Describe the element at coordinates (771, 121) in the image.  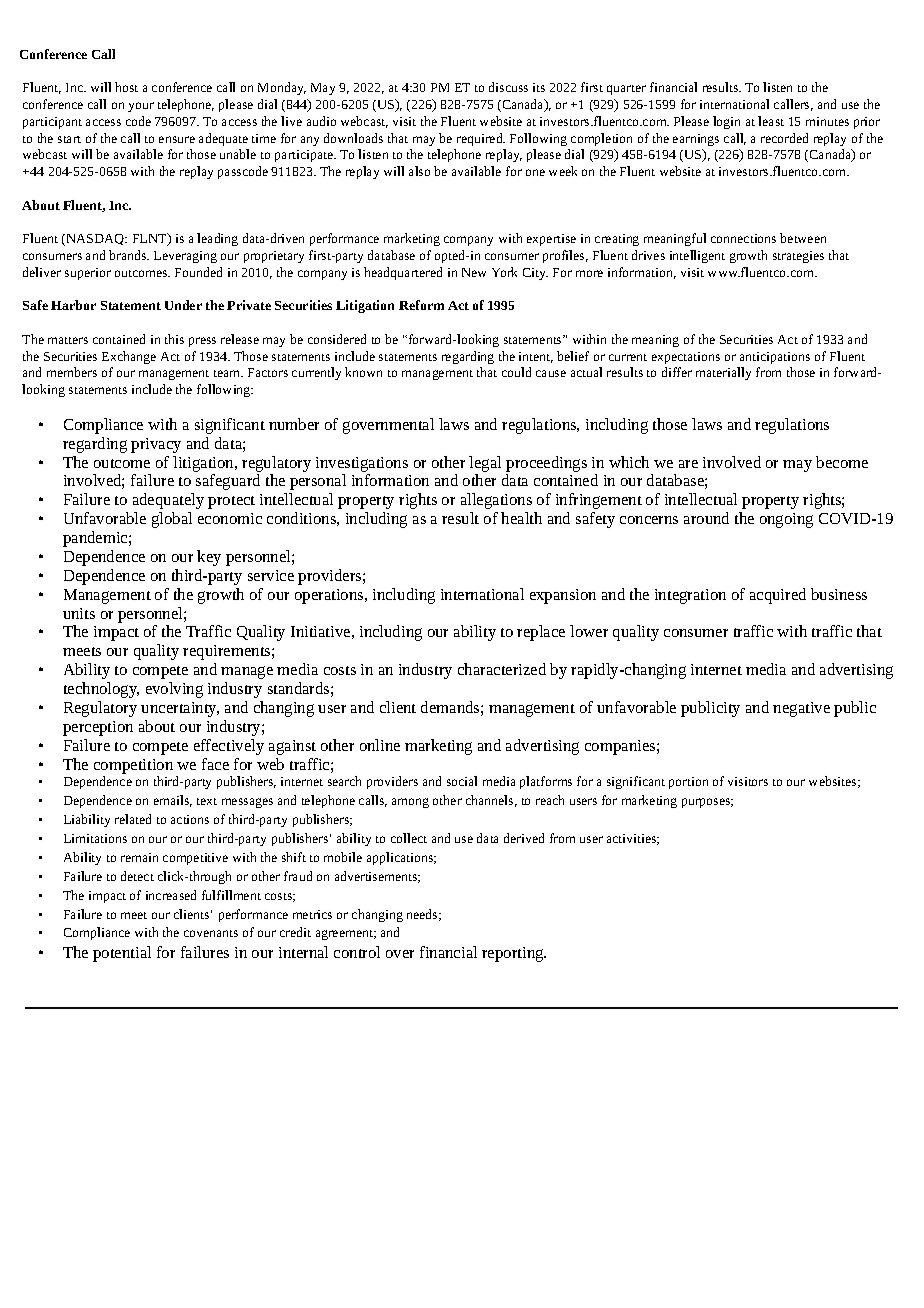
I see `least` at that location.
